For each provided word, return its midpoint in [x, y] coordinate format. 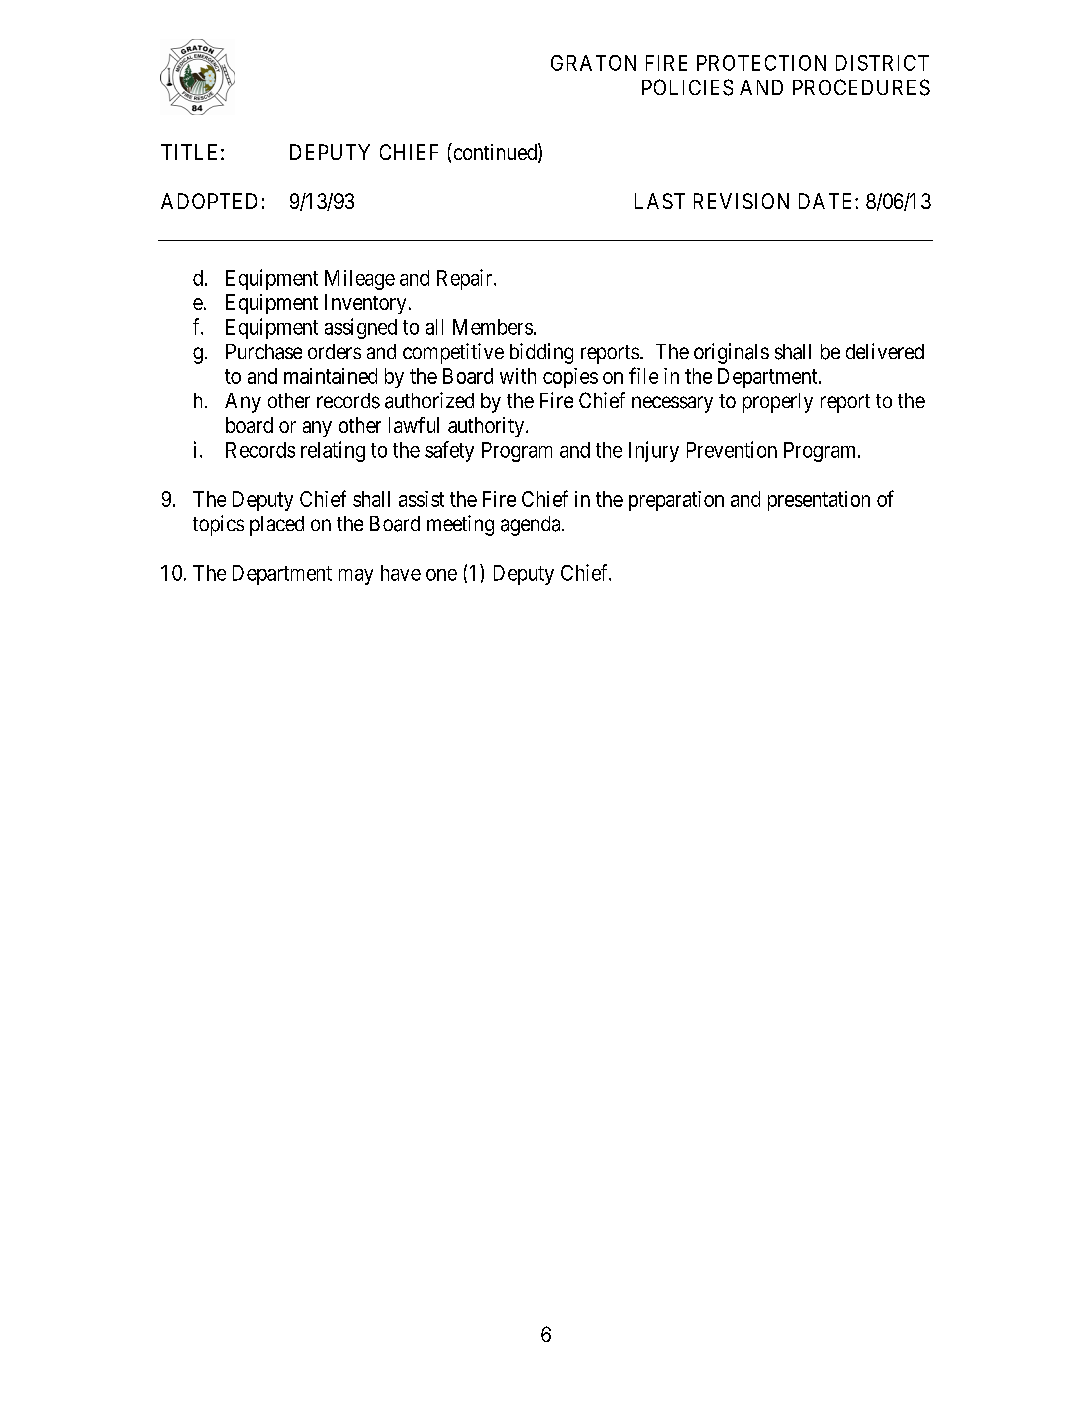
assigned [361, 328]
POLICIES [687, 87]
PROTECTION [761, 63]
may [356, 577]
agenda [532, 526]
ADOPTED [209, 201]
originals [731, 353]
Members [493, 327]
